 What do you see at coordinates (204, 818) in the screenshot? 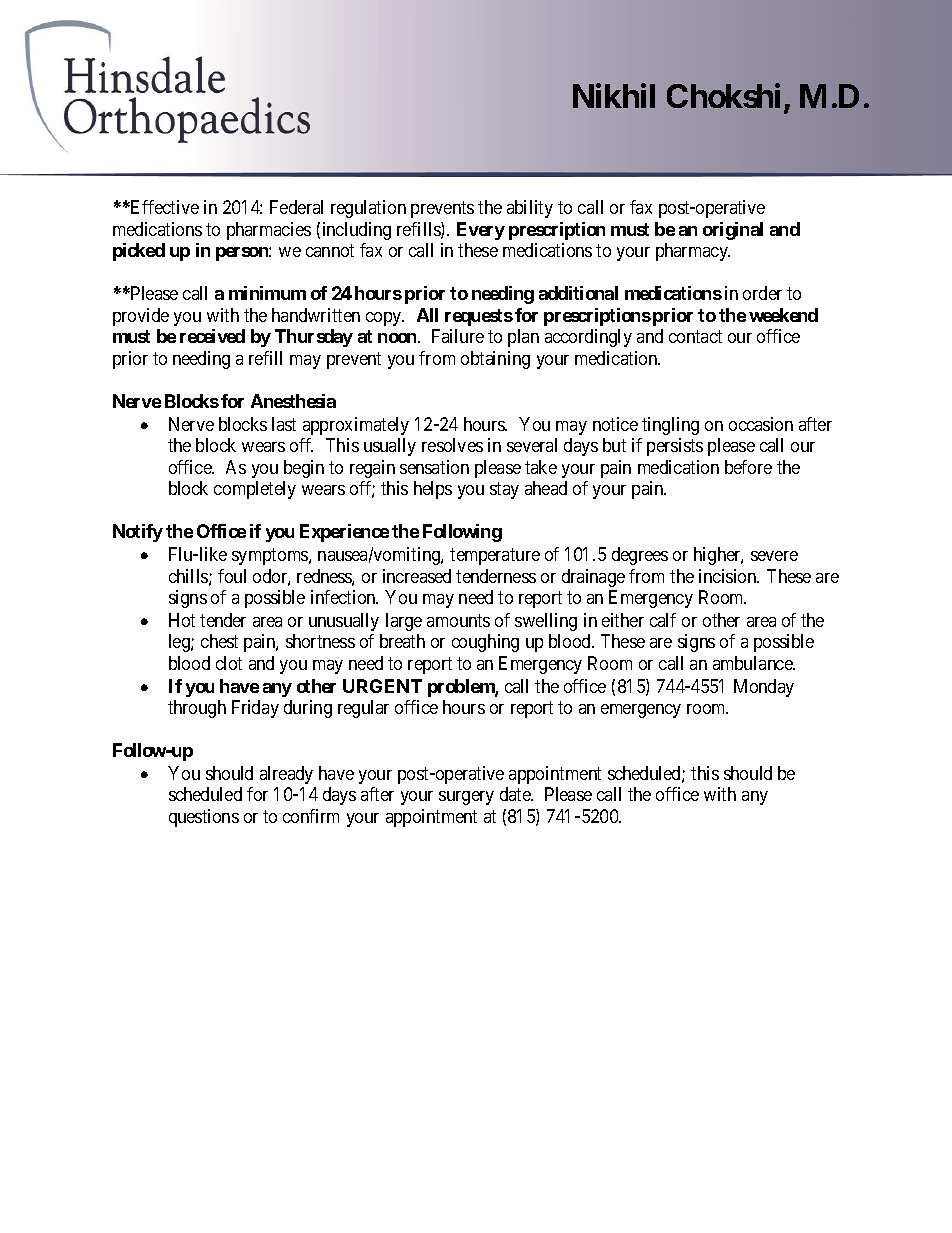
I see `questions` at bounding box center [204, 818].
